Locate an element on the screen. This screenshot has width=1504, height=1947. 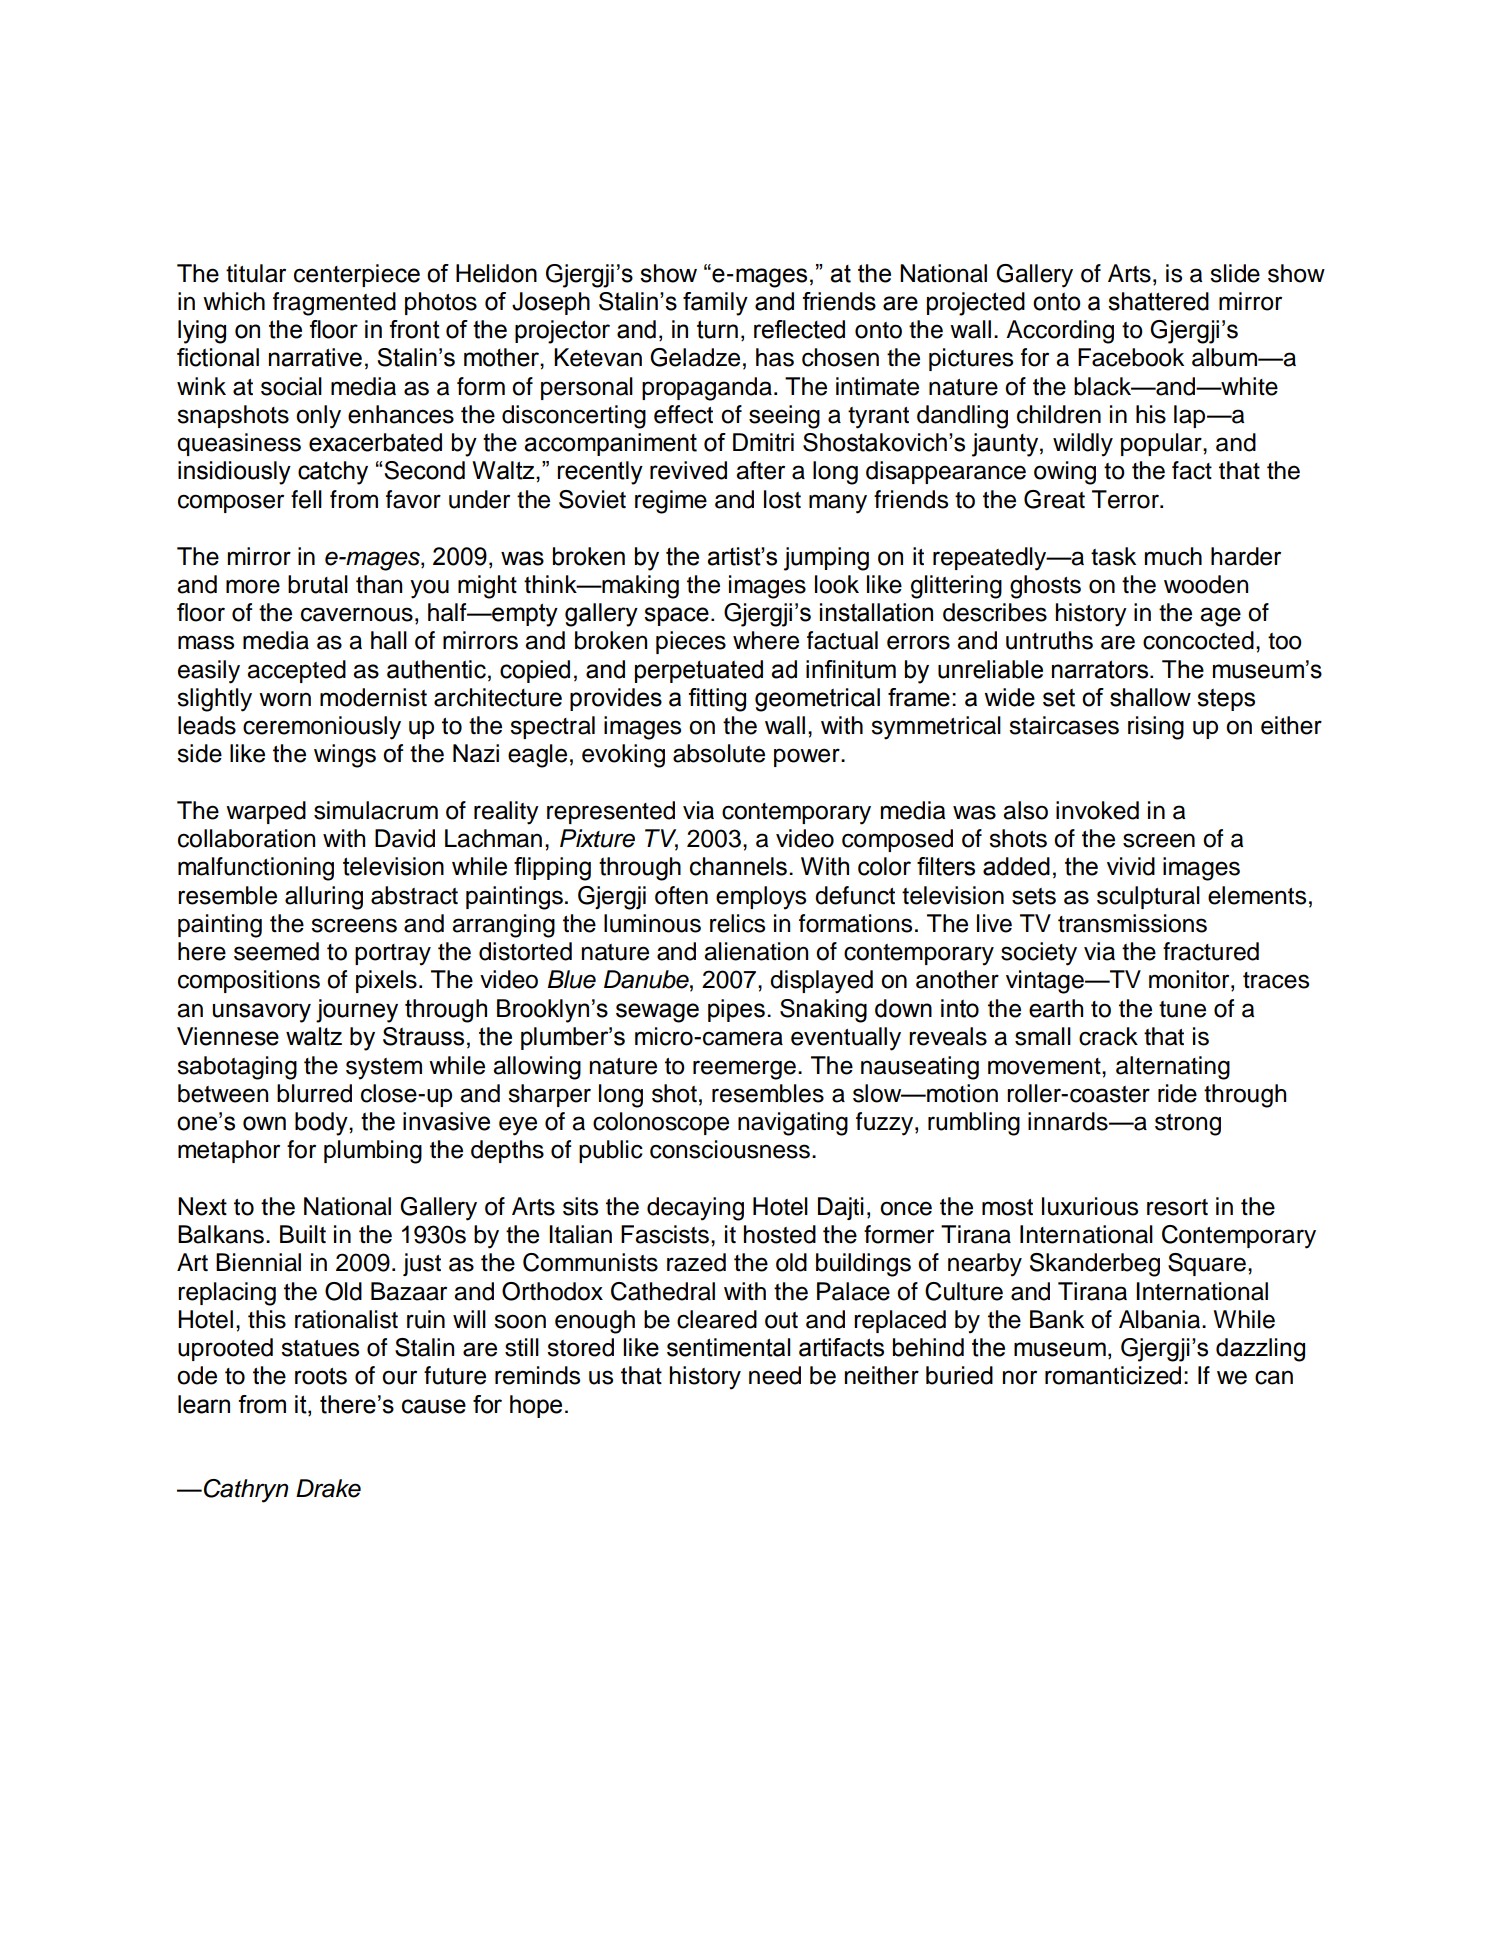
family is located at coordinates (715, 304).
